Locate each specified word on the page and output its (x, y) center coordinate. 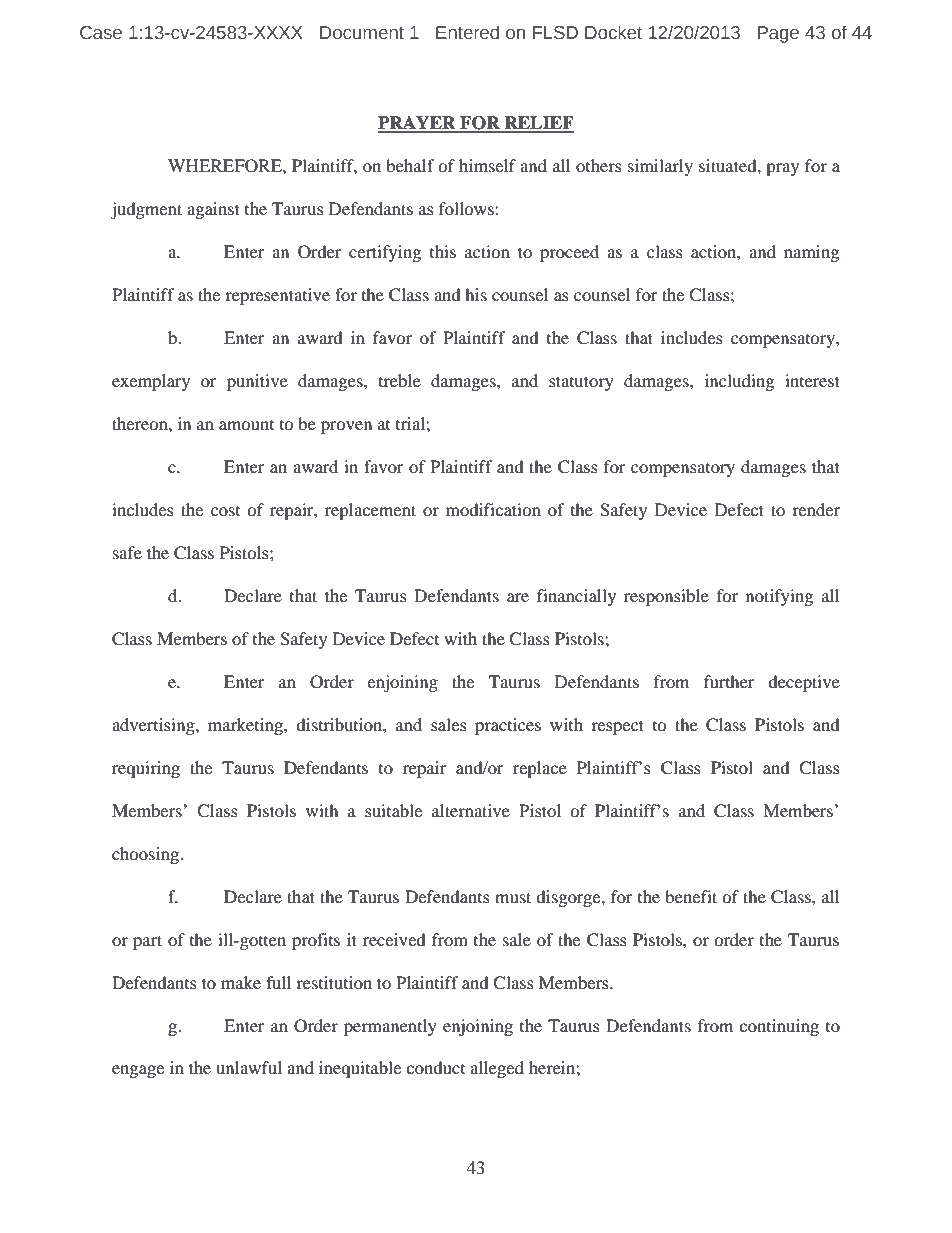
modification (493, 509)
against (213, 210)
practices (508, 726)
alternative (471, 810)
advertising (154, 726)
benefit (691, 896)
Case (101, 33)
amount (246, 425)
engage (138, 1071)
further (729, 681)
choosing (146, 855)
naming (811, 253)
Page (778, 34)
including (739, 382)
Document (362, 33)
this (443, 251)
